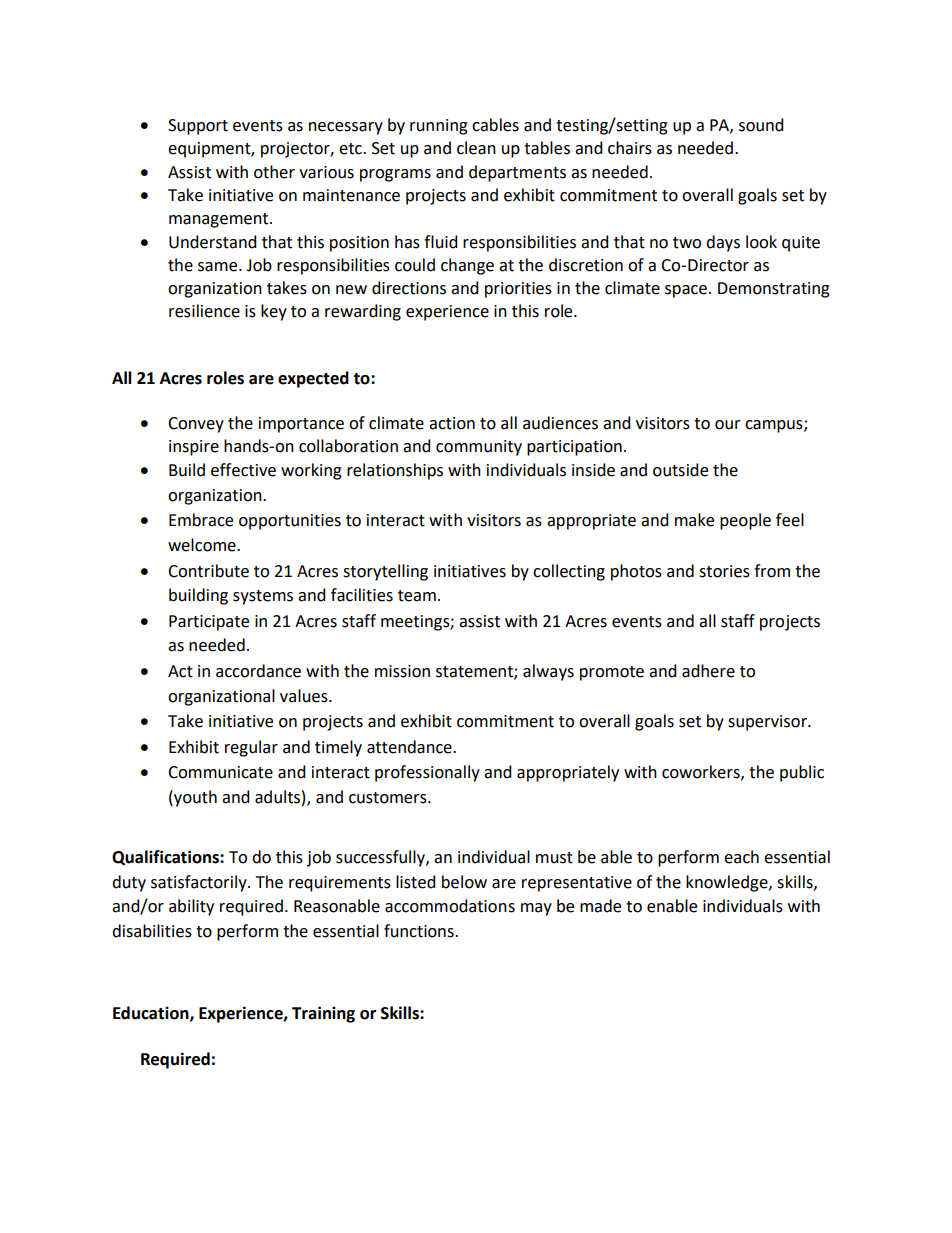  I want to click on sound, so click(761, 125).
